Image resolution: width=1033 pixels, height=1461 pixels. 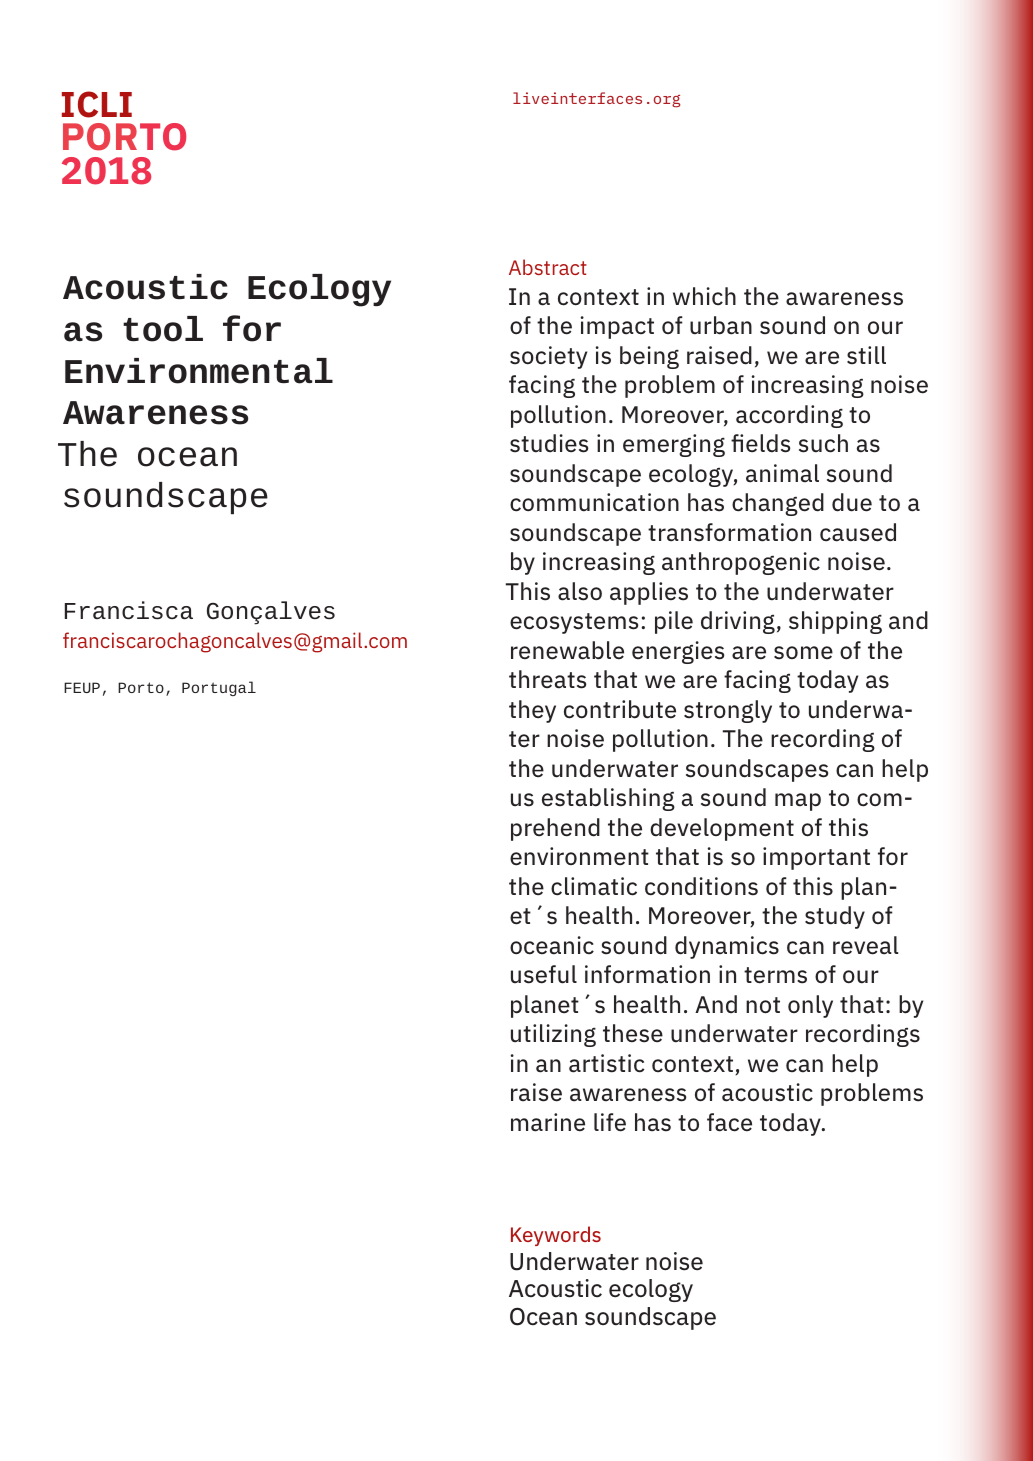 I want to click on study, so click(x=835, y=917).
